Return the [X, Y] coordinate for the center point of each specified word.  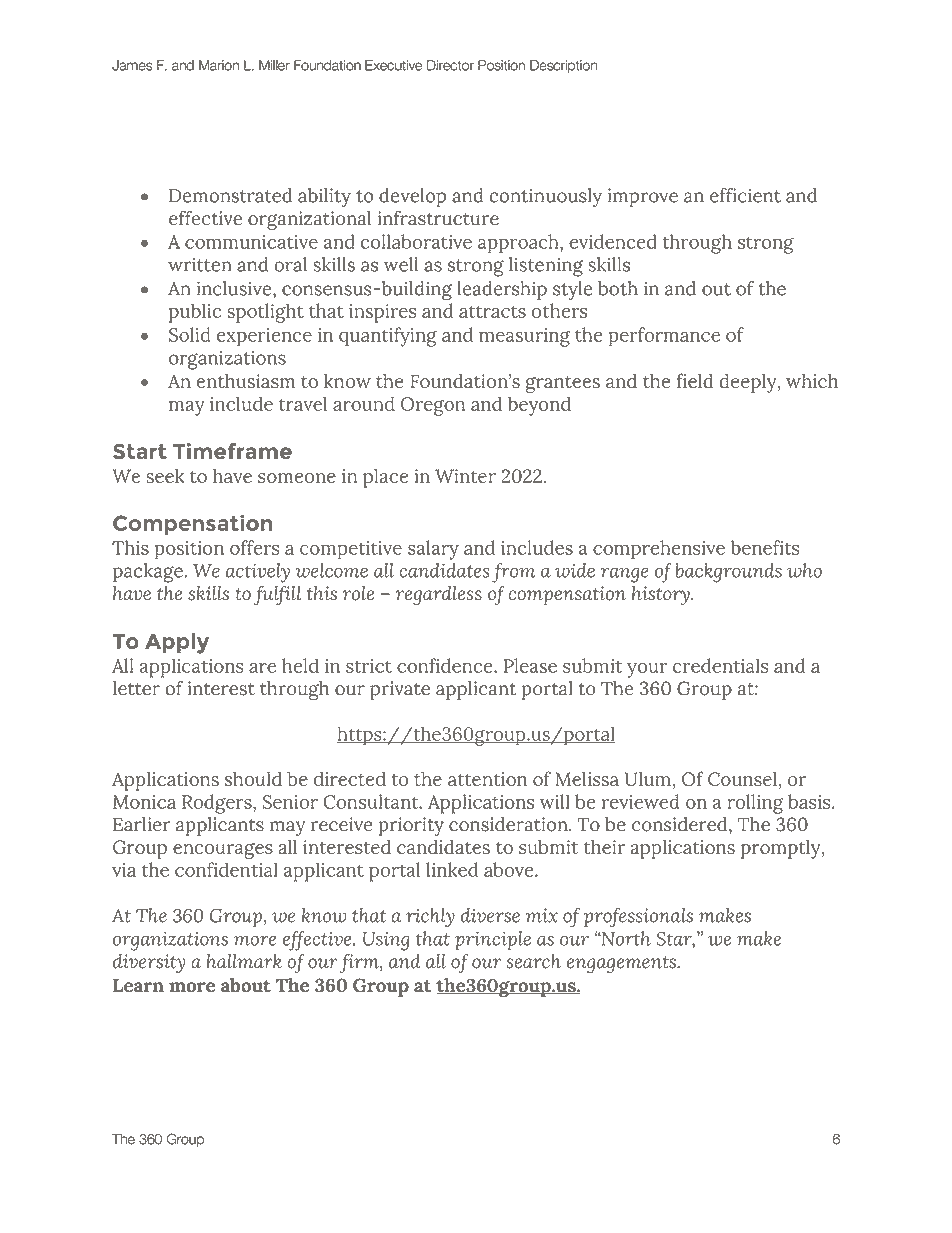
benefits [764, 547]
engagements [622, 965]
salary [433, 550]
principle [493, 940]
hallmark [244, 961]
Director [450, 65]
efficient [745, 195]
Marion [219, 65]
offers [254, 547]
